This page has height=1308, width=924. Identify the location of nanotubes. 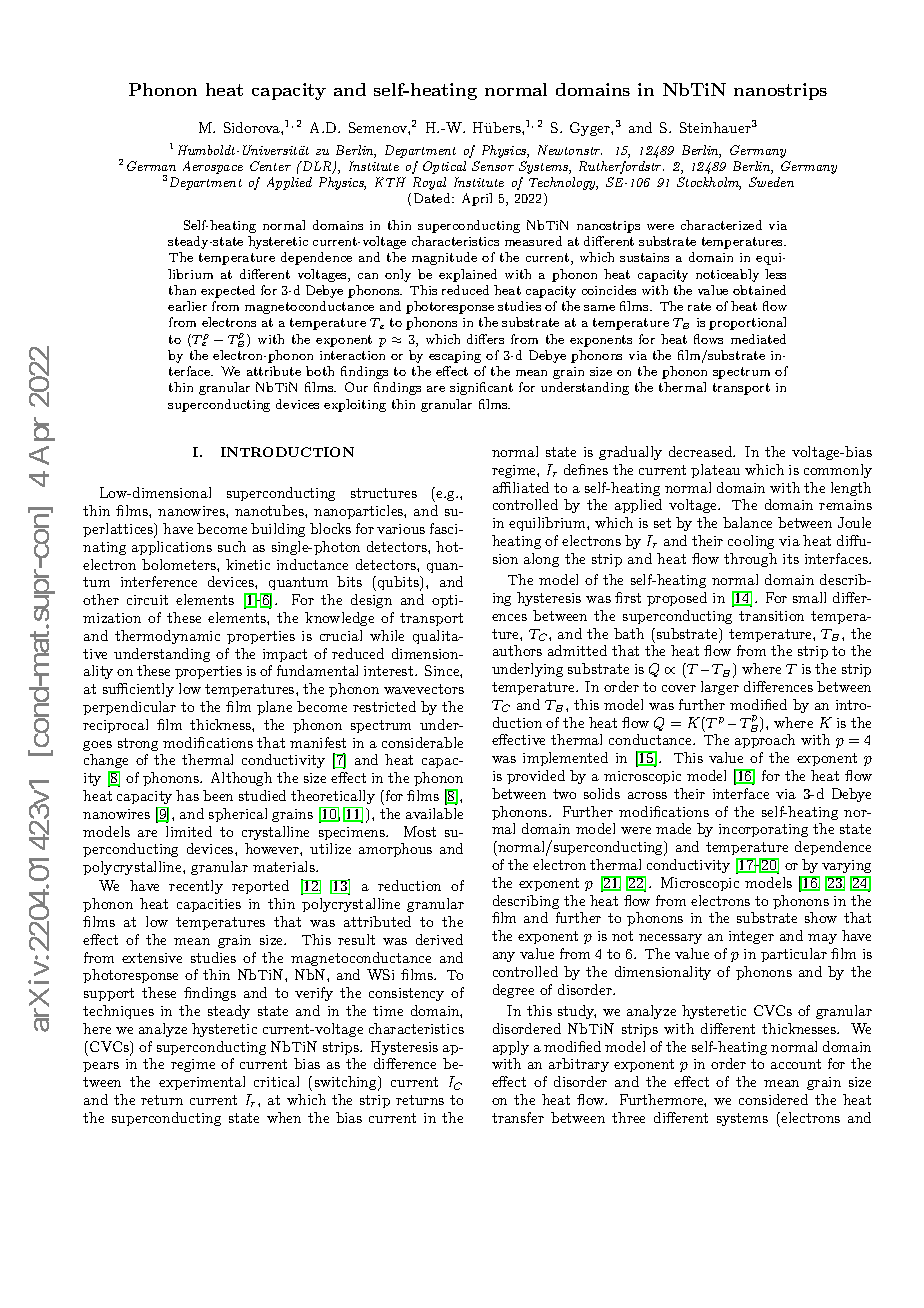
(270, 510).
